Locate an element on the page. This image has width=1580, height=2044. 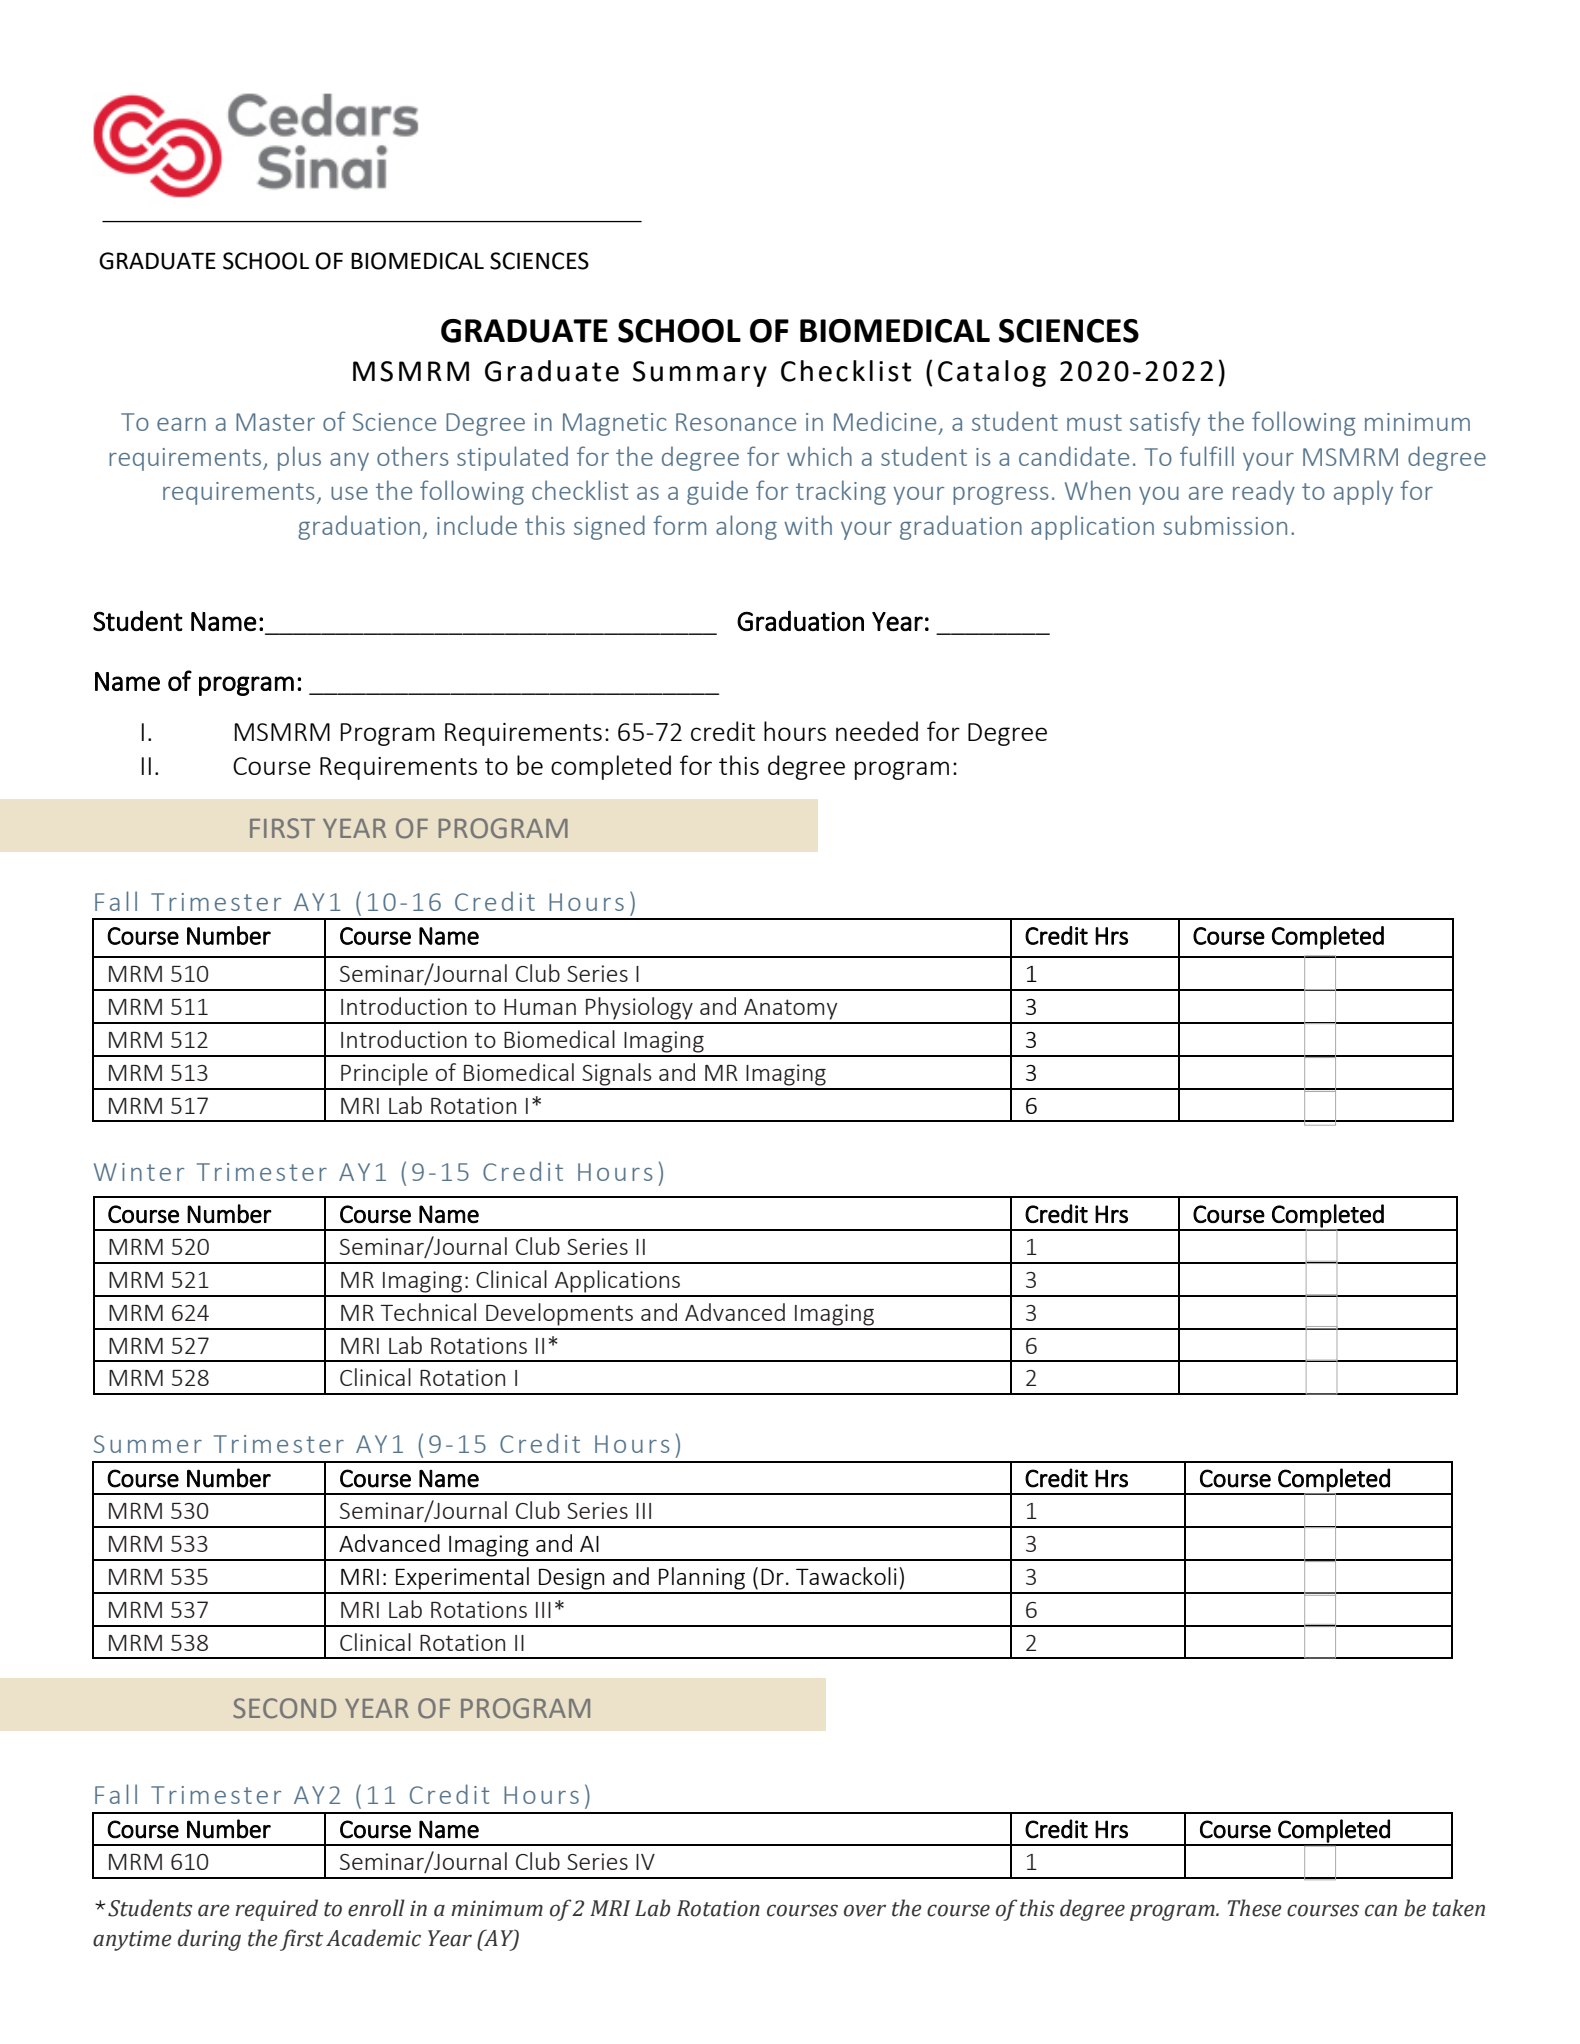
required is located at coordinates (276, 1910).
